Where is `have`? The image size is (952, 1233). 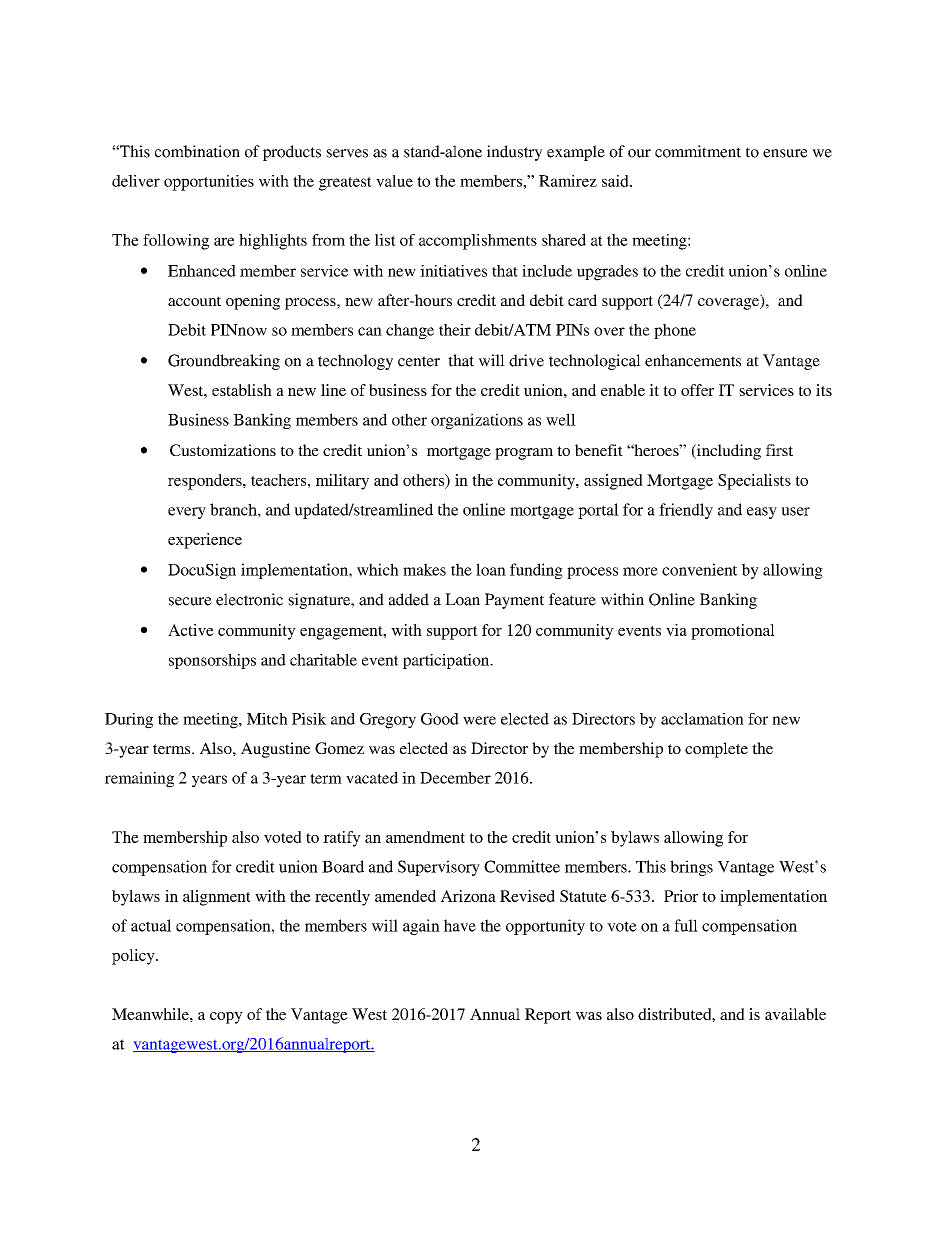 have is located at coordinates (460, 925).
